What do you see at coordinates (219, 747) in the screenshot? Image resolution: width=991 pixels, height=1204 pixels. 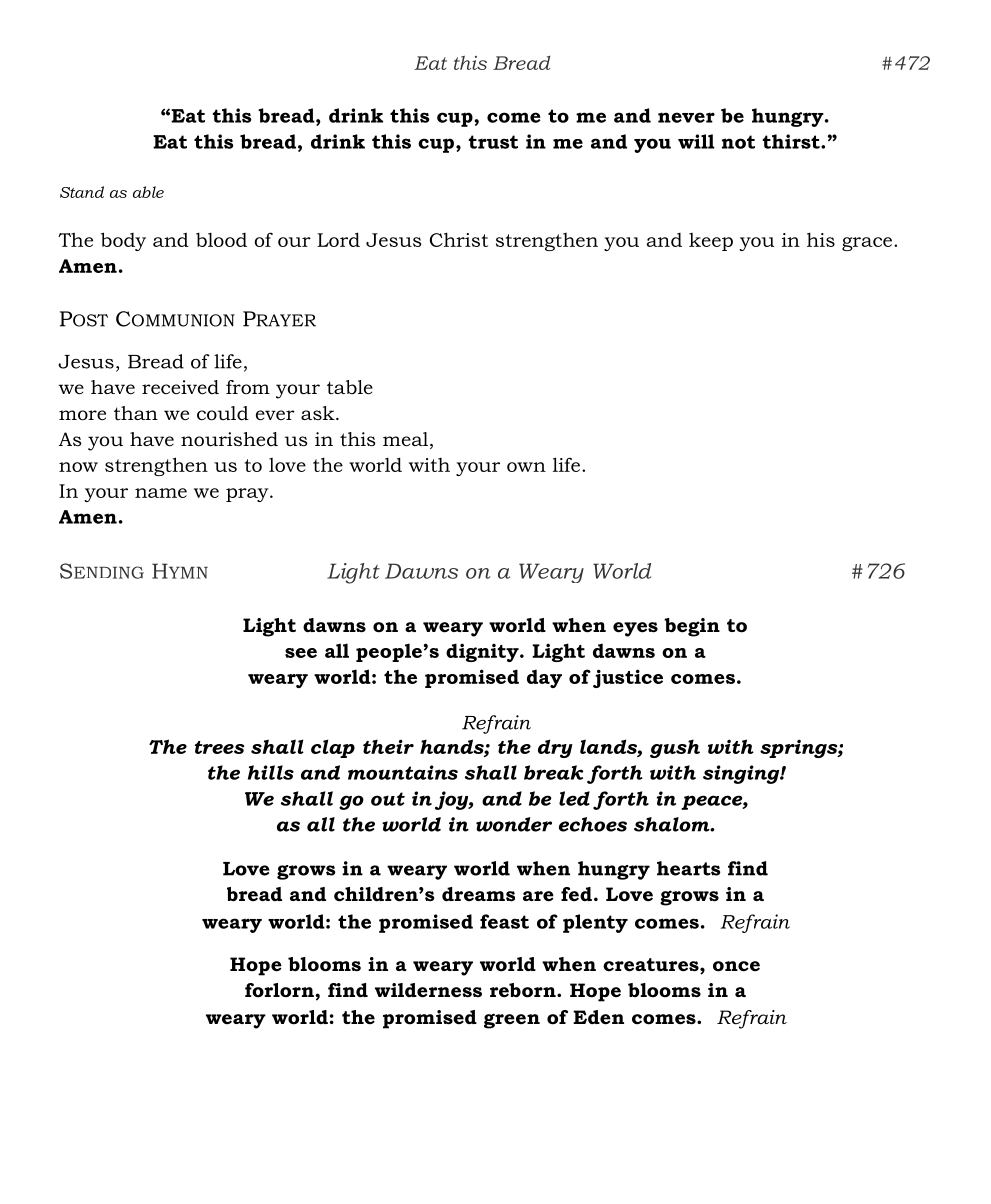 I see `trees` at bounding box center [219, 747].
